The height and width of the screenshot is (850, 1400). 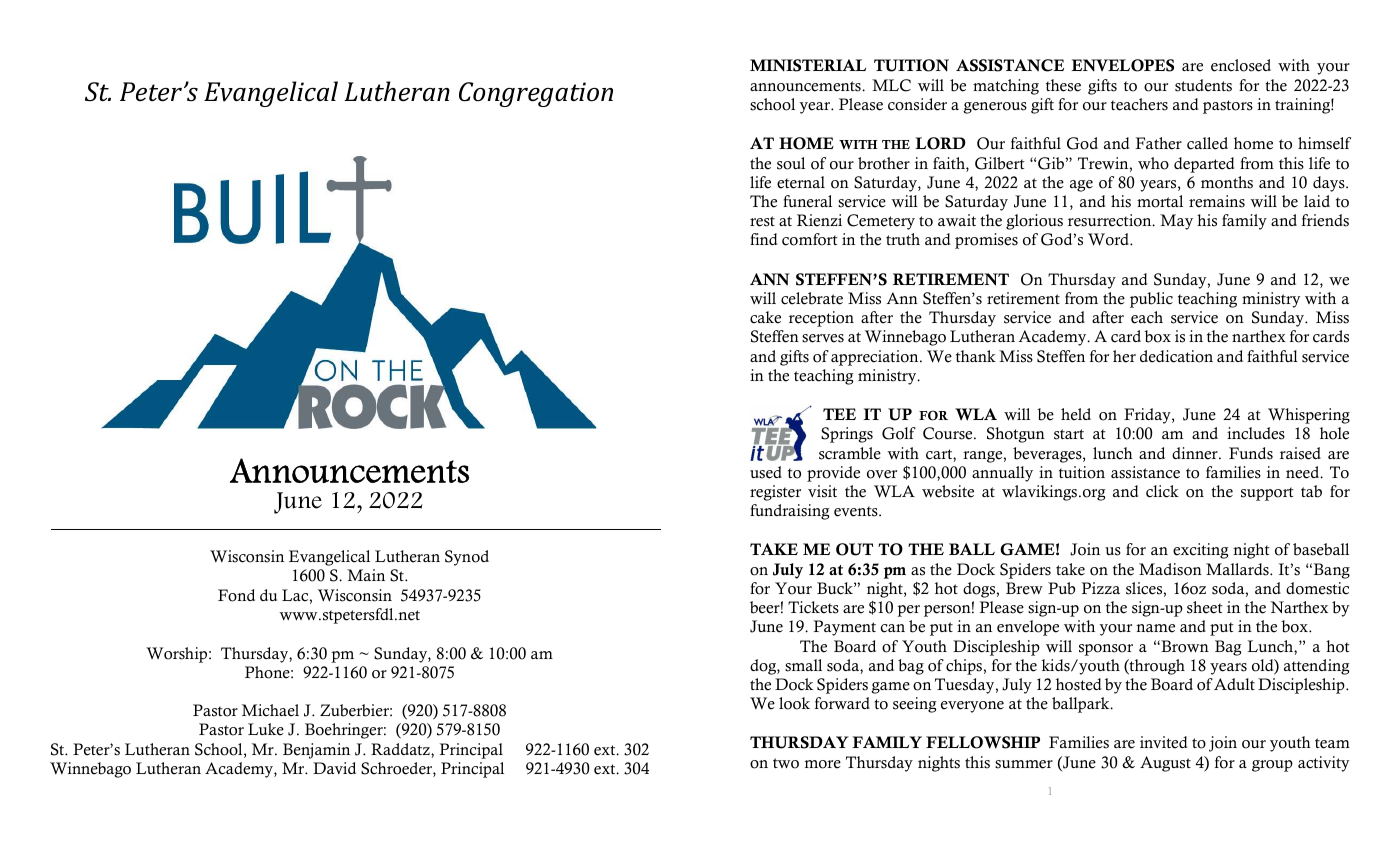 I want to click on Benjamin, so click(x=316, y=751).
